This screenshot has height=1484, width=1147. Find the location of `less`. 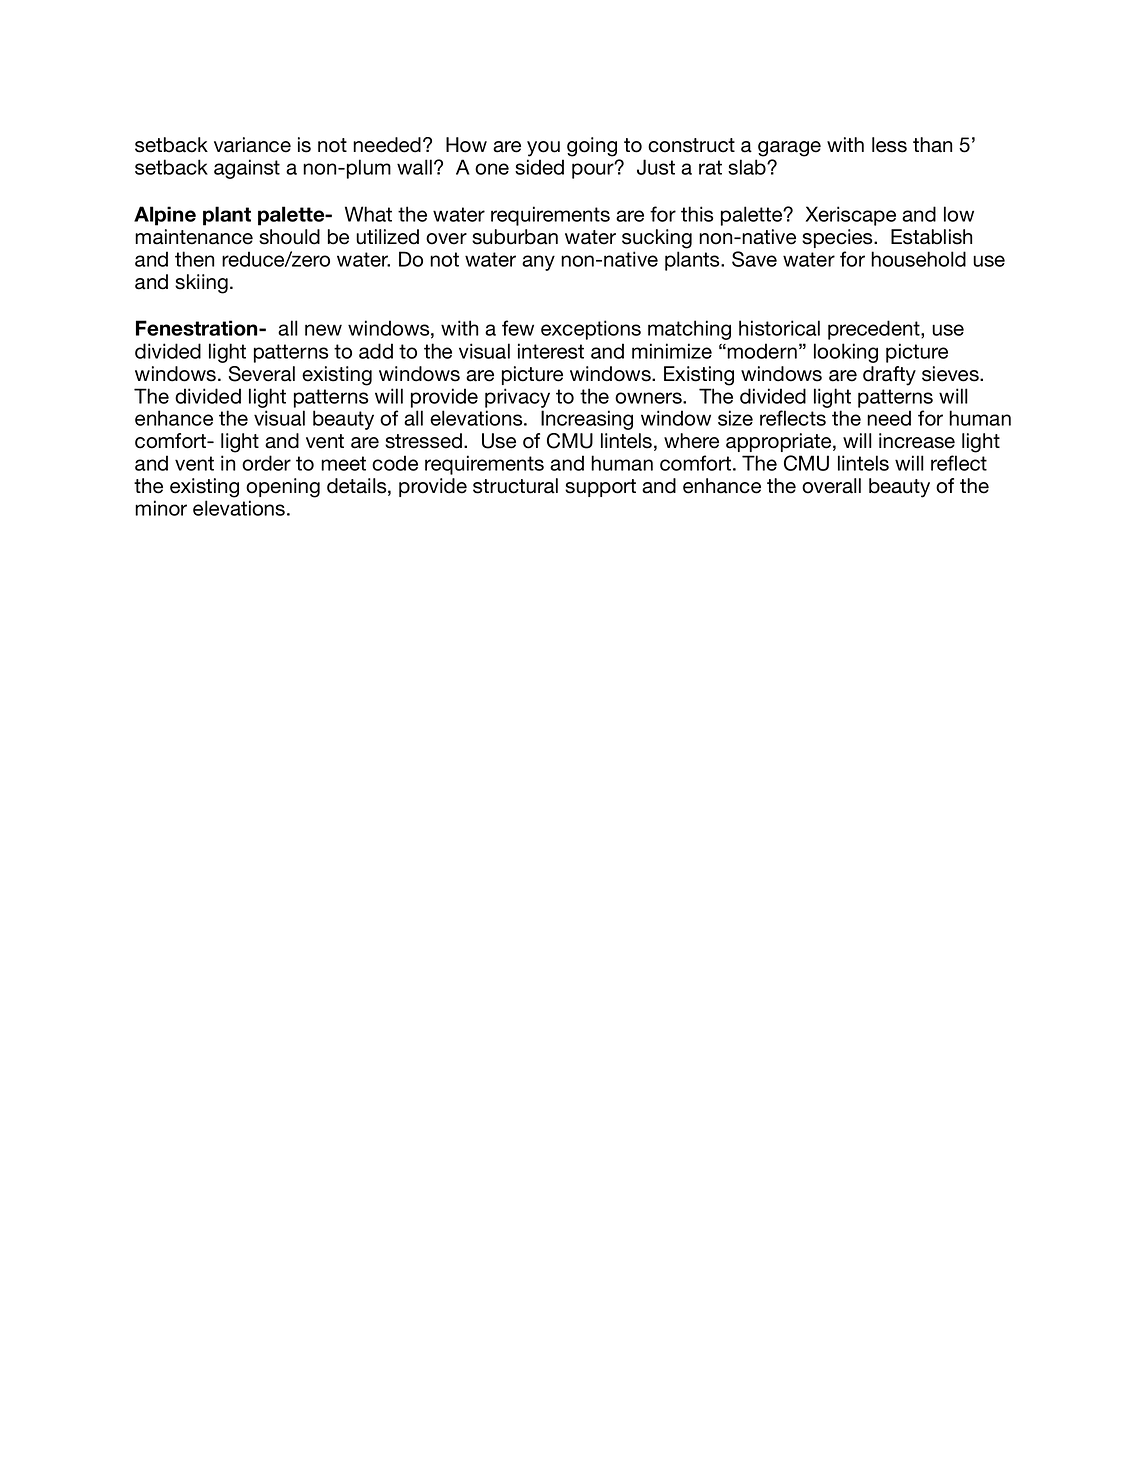

less is located at coordinates (889, 145).
